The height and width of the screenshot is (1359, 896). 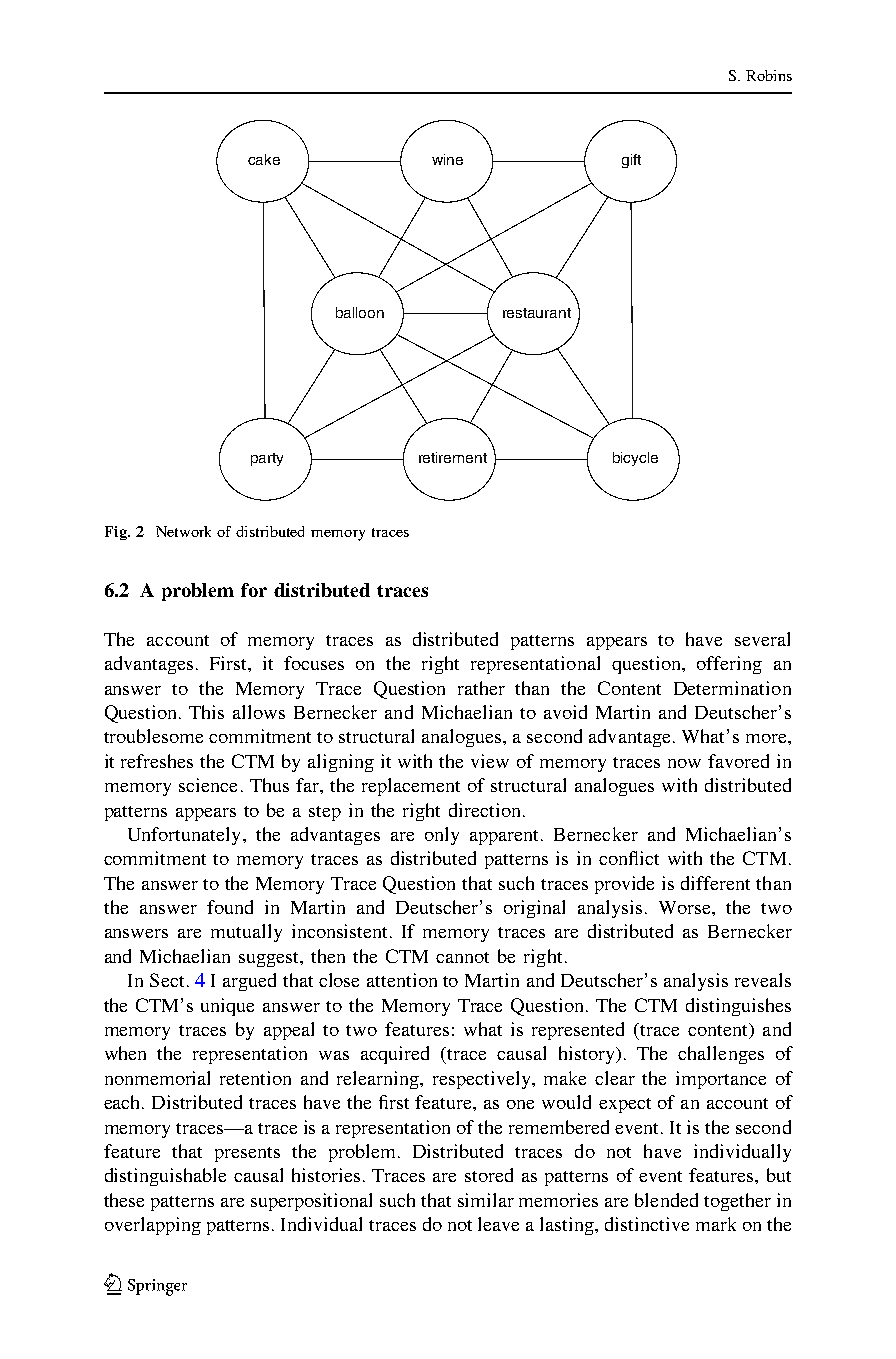 I want to click on offering, so click(x=729, y=665).
